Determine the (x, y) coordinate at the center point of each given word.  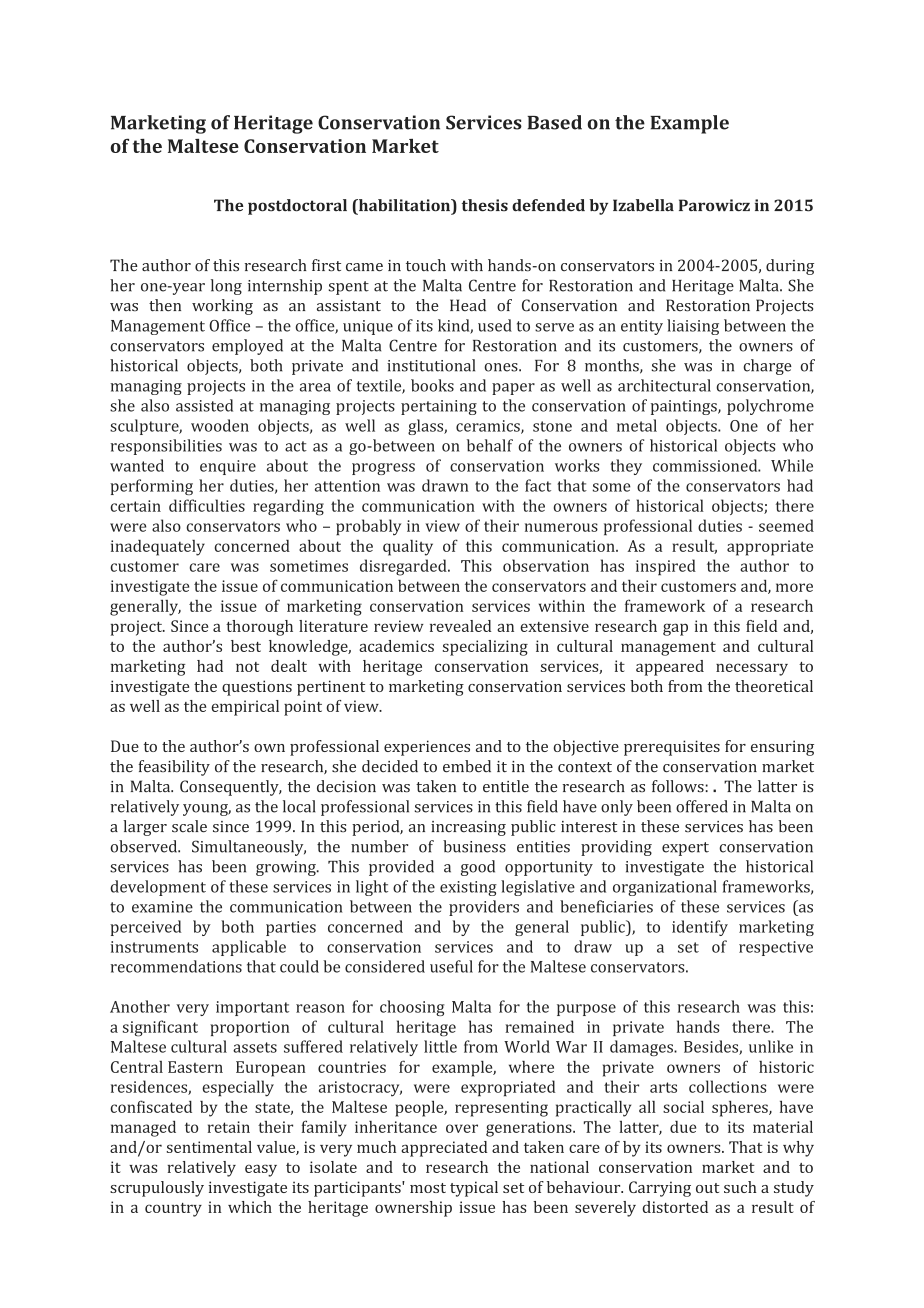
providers (484, 908)
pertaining (439, 407)
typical (474, 1189)
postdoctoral (297, 207)
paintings (685, 407)
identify (700, 928)
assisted (204, 405)
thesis (485, 205)
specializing (485, 648)
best (246, 646)
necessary (752, 669)
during (790, 267)
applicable (249, 948)
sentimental (209, 1147)
